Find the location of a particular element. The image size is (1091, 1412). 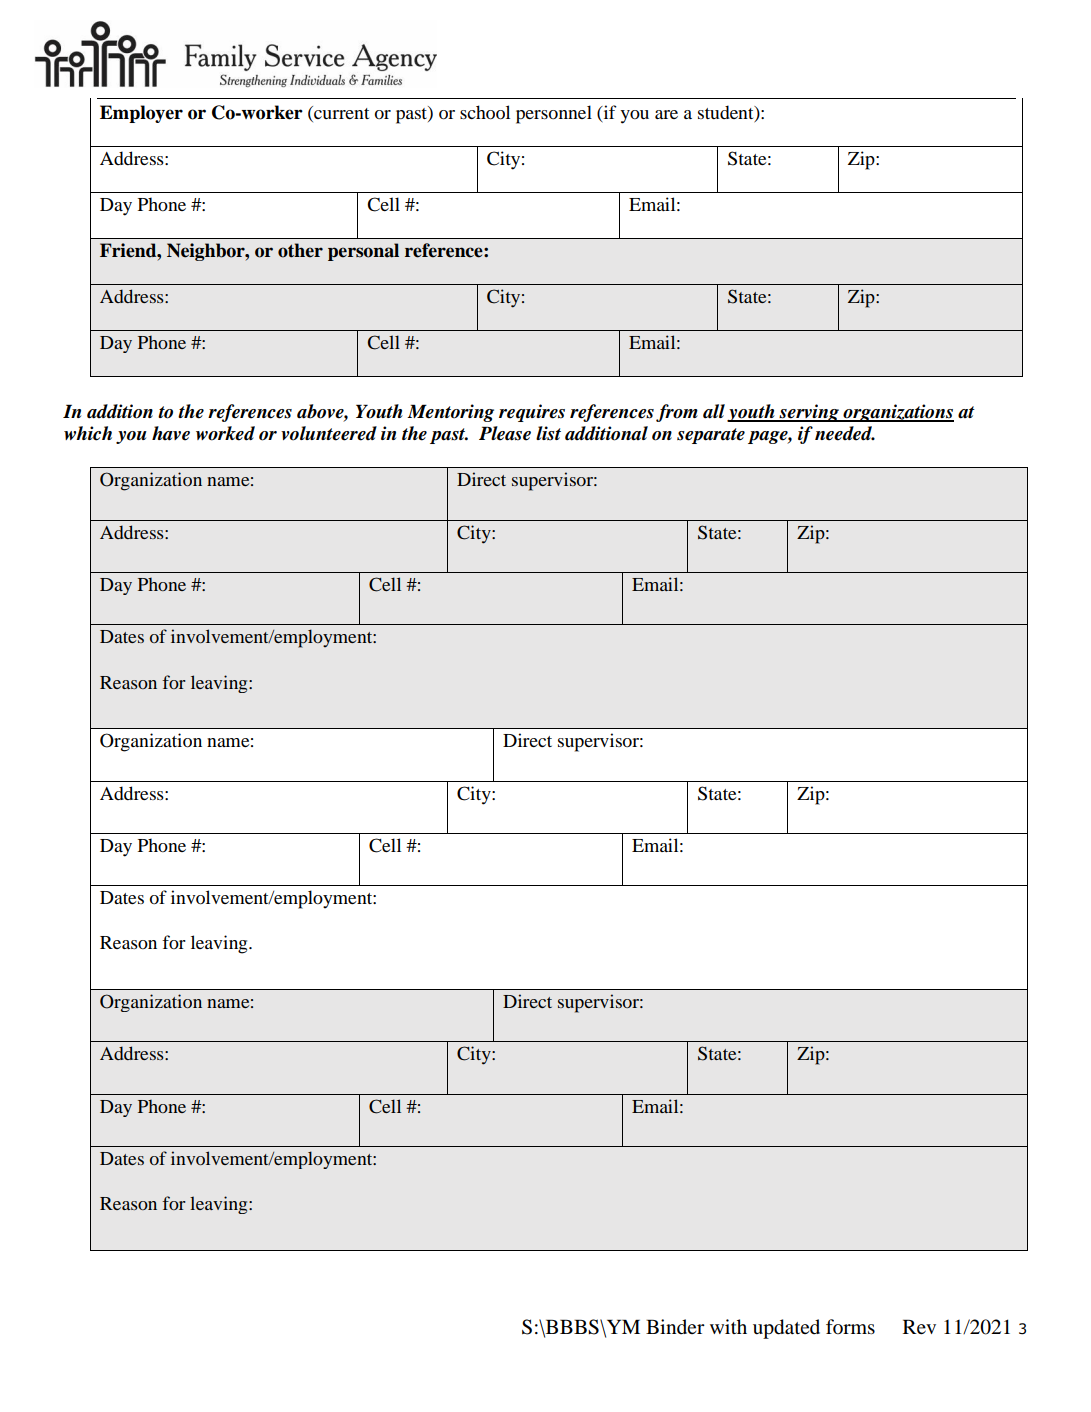

have is located at coordinates (171, 433).
